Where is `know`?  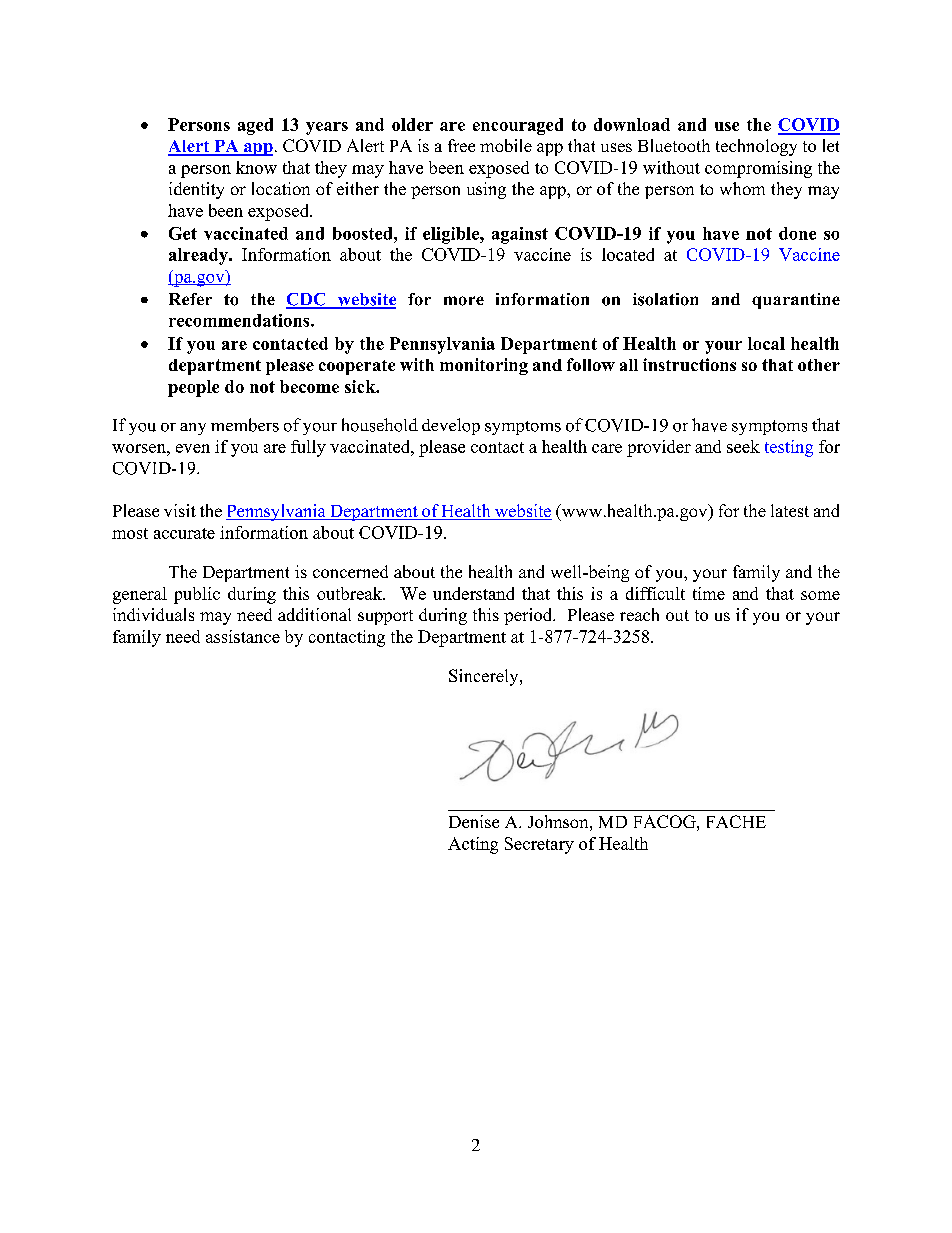 know is located at coordinates (256, 167).
